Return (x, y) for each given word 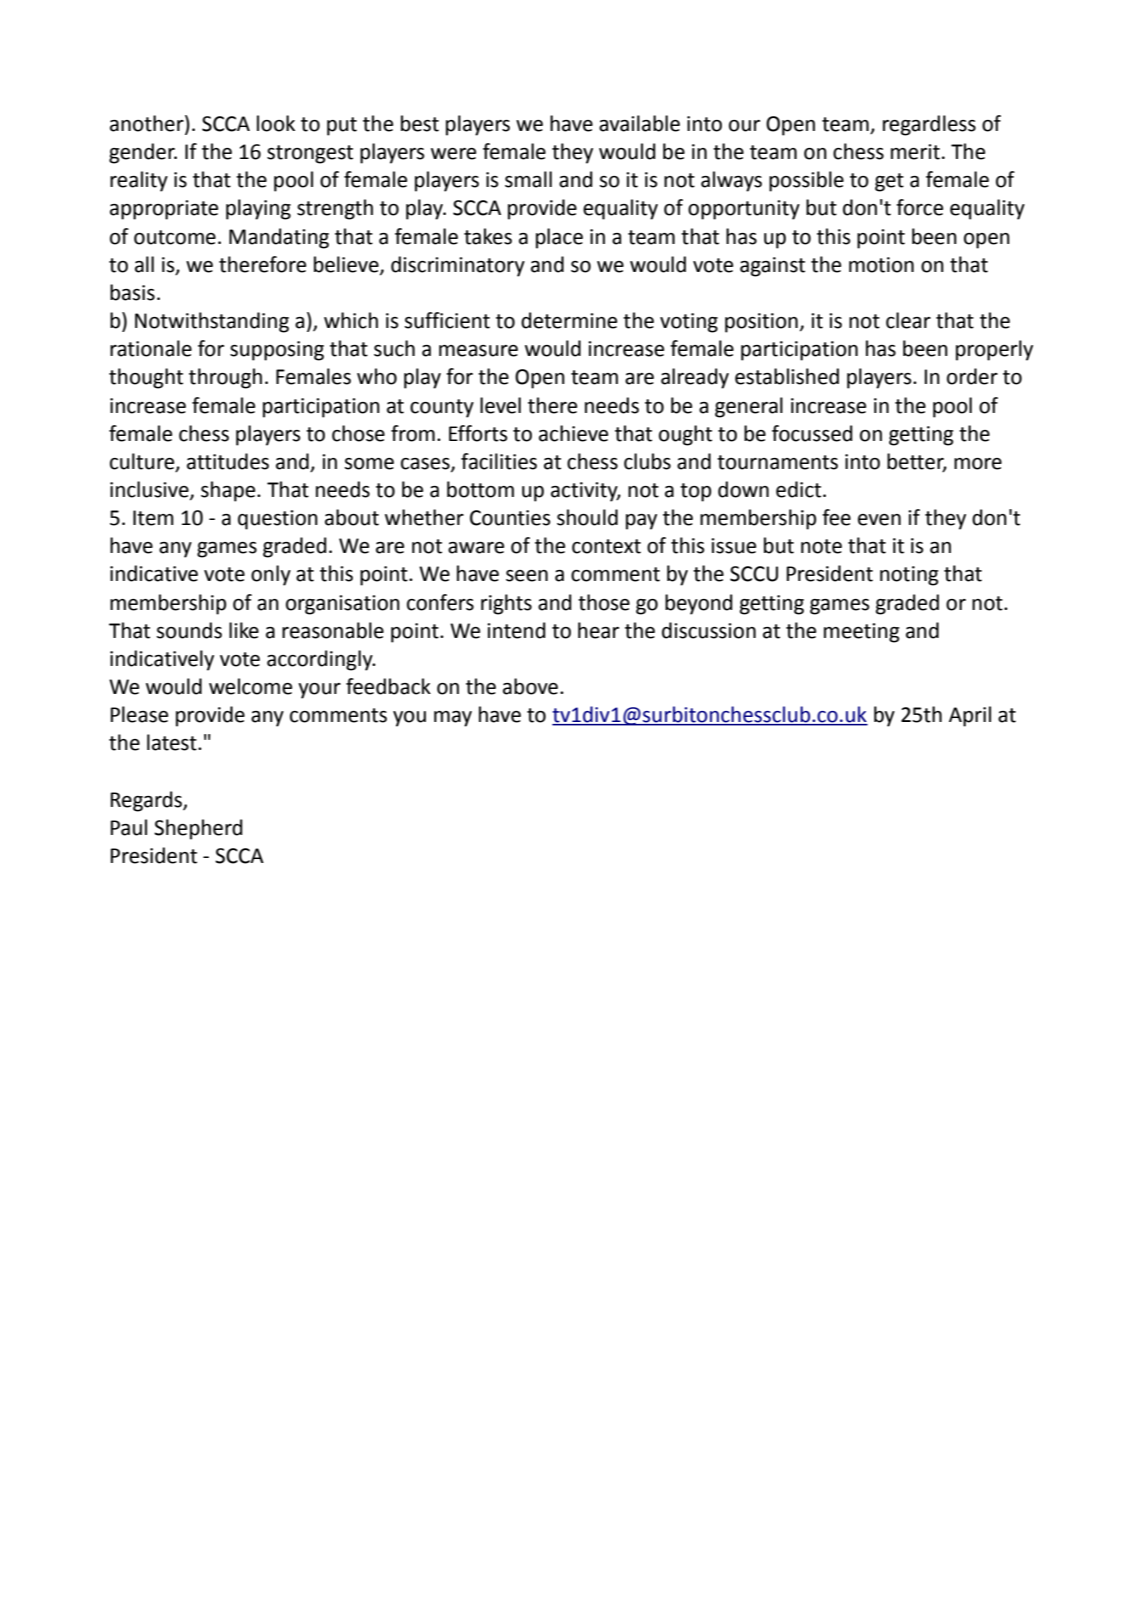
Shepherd (198, 829)
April (970, 716)
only (271, 575)
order (972, 376)
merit (915, 152)
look (276, 123)
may (453, 719)
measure (478, 351)
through (225, 378)
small (528, 179)
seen (527, 576)
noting (909, 576)
